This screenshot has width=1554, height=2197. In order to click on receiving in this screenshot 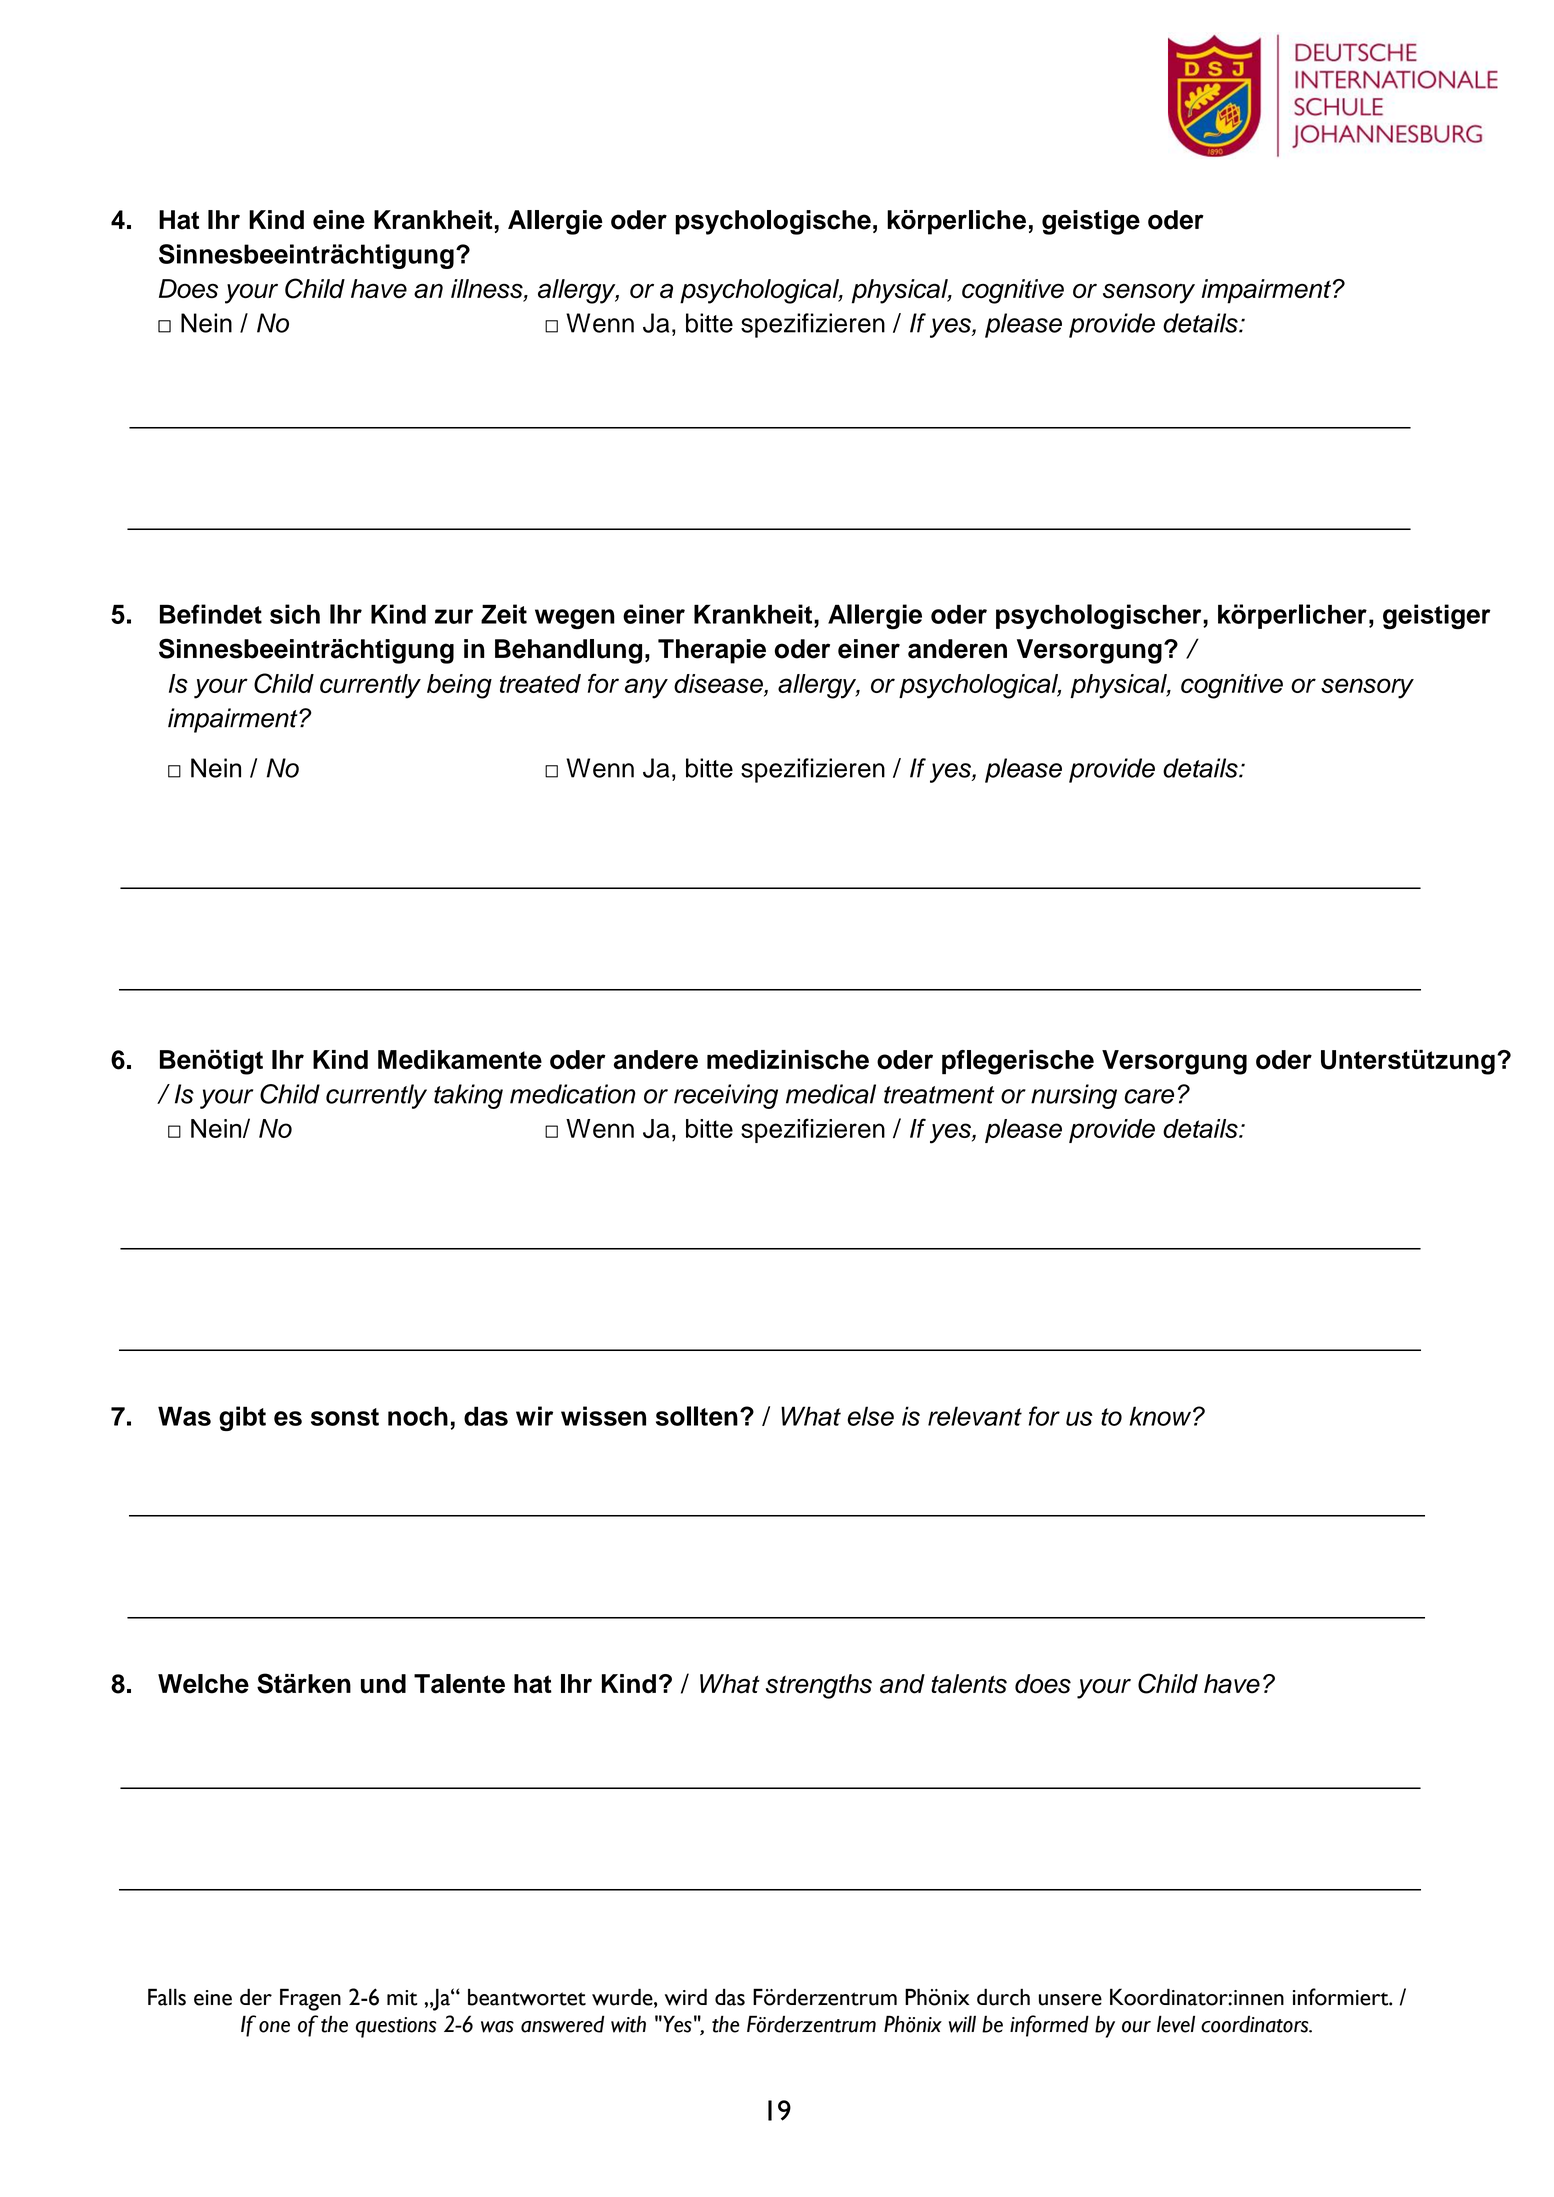, I will do `click(726, 1096)`.
